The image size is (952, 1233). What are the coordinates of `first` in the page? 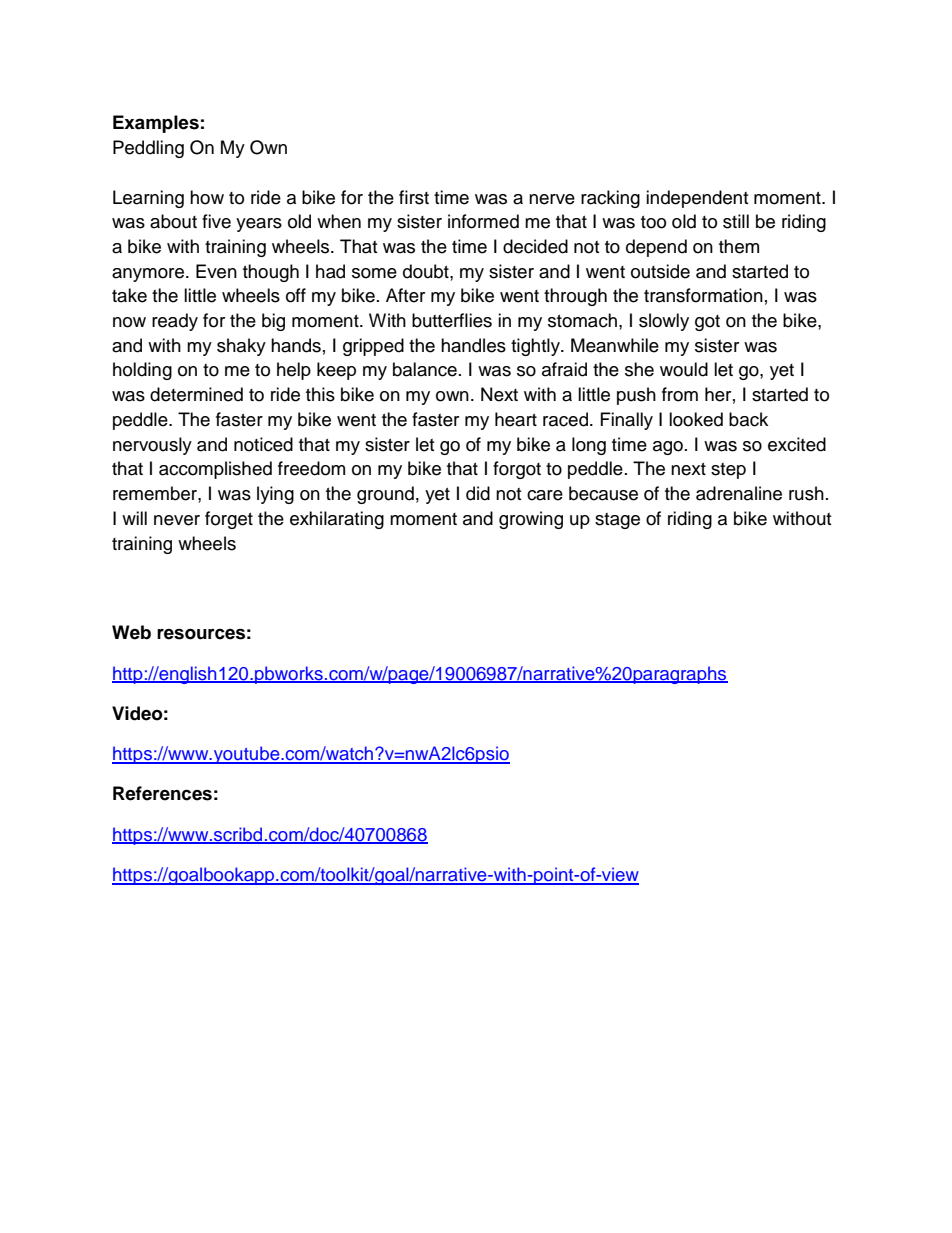 It's located at (414, 197).
